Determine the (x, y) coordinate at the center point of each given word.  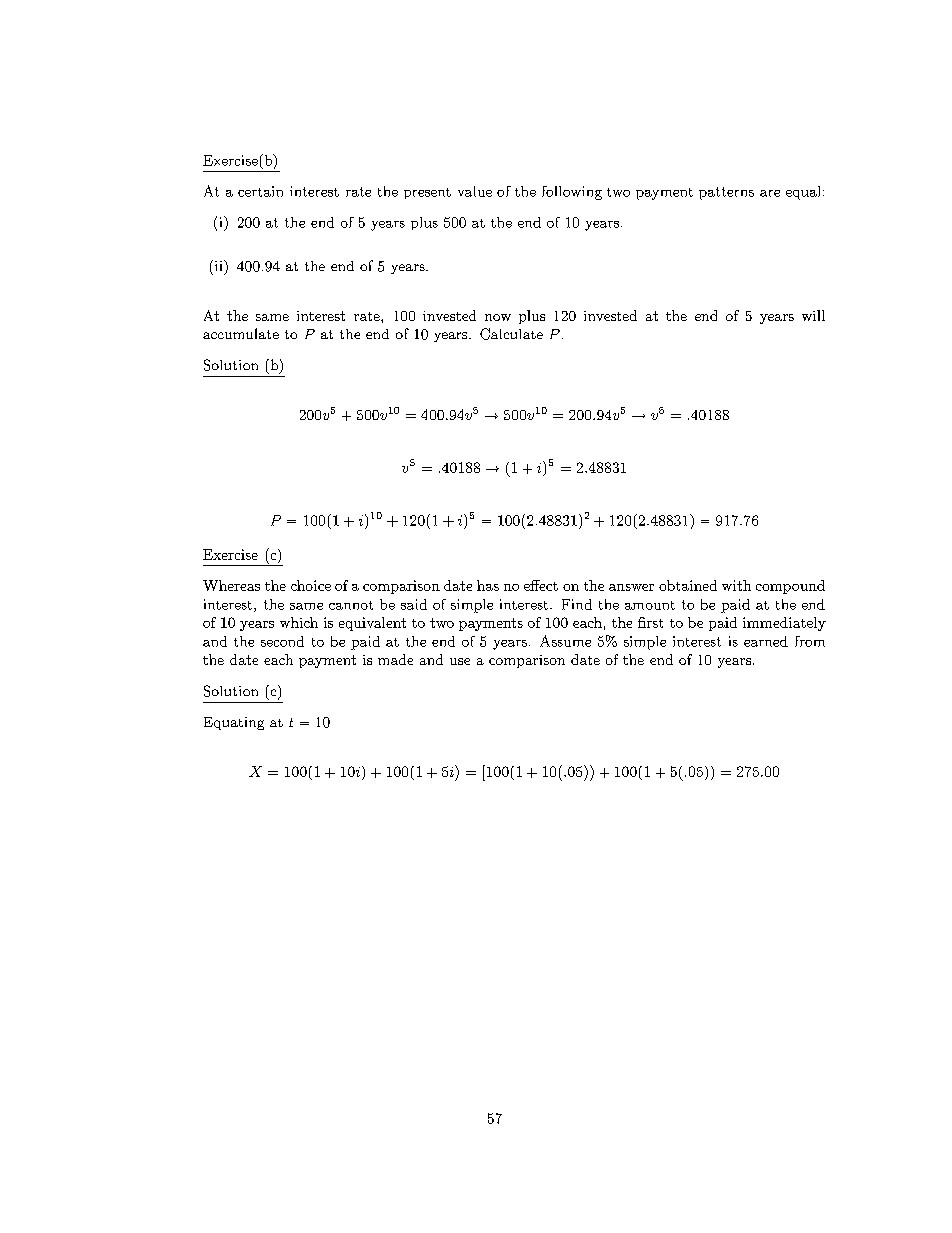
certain (260, 191)
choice (311, 585)
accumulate (241, 333)
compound (790, 587)
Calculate (511, 334)
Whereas (231, 585)
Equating (234, 723)
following (572, 193)
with (736, 585)
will (813, 315)
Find (577, 604)
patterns (726, 193)
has (488, 585)
